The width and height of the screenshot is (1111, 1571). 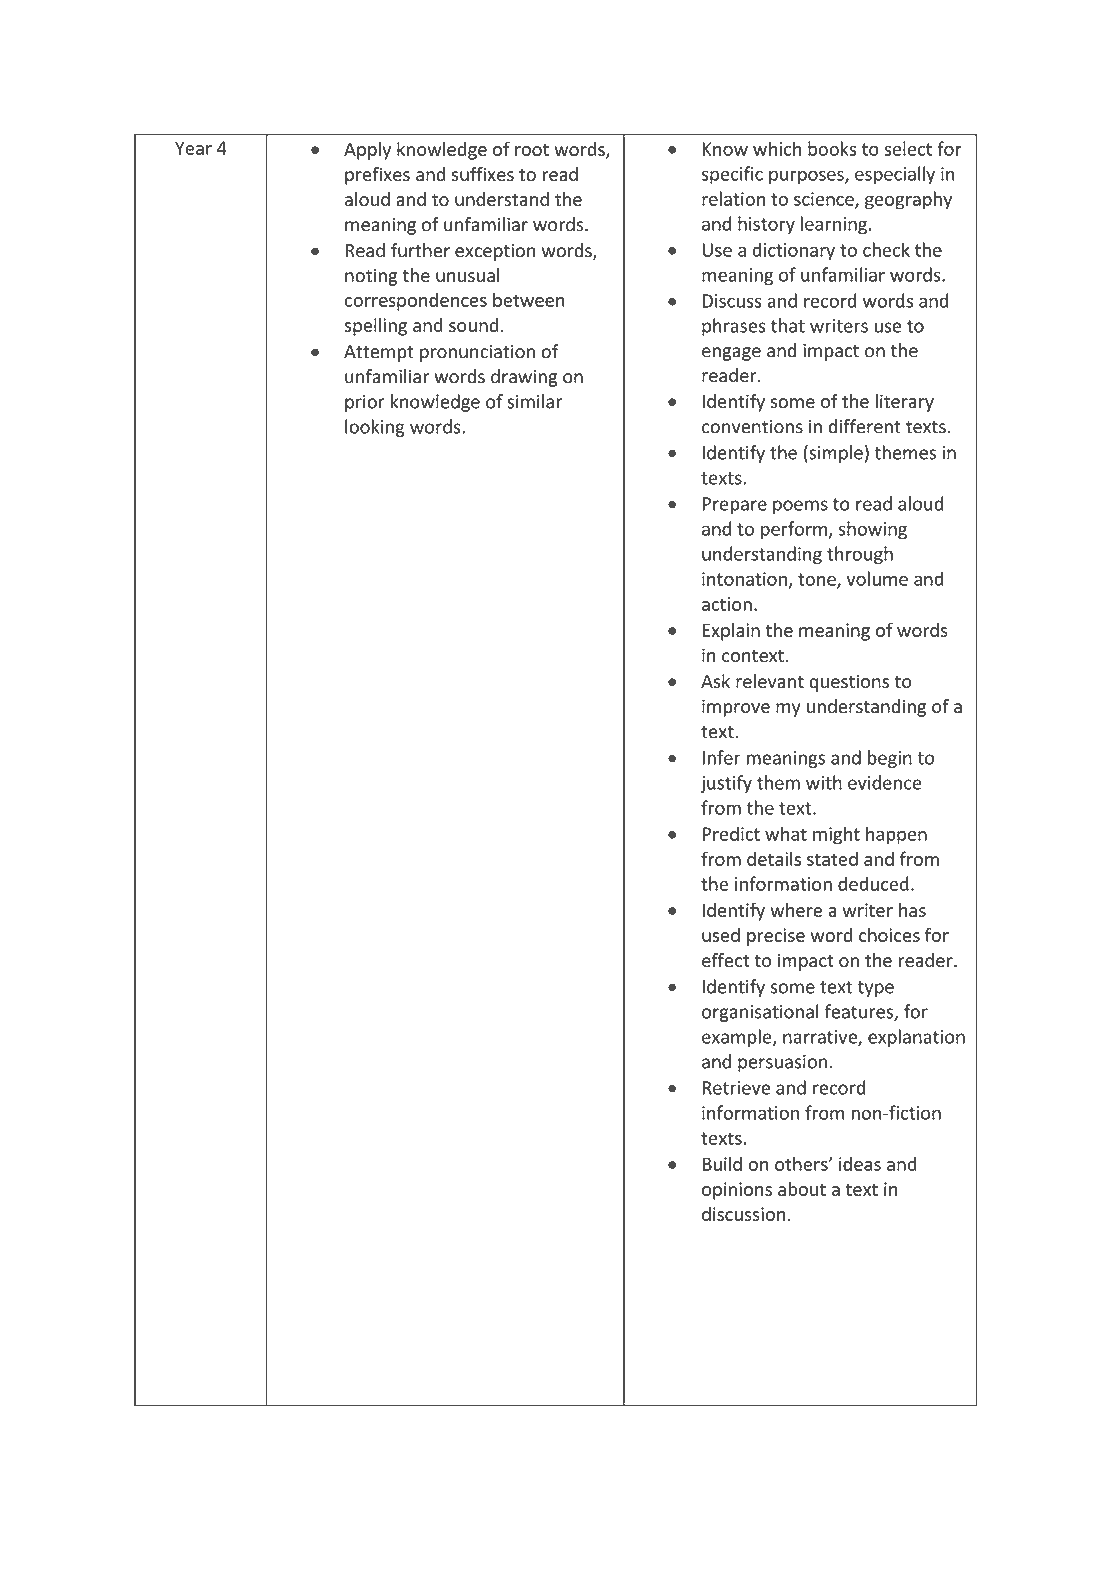 I want to click on tone, so click(x=818, y=580).
